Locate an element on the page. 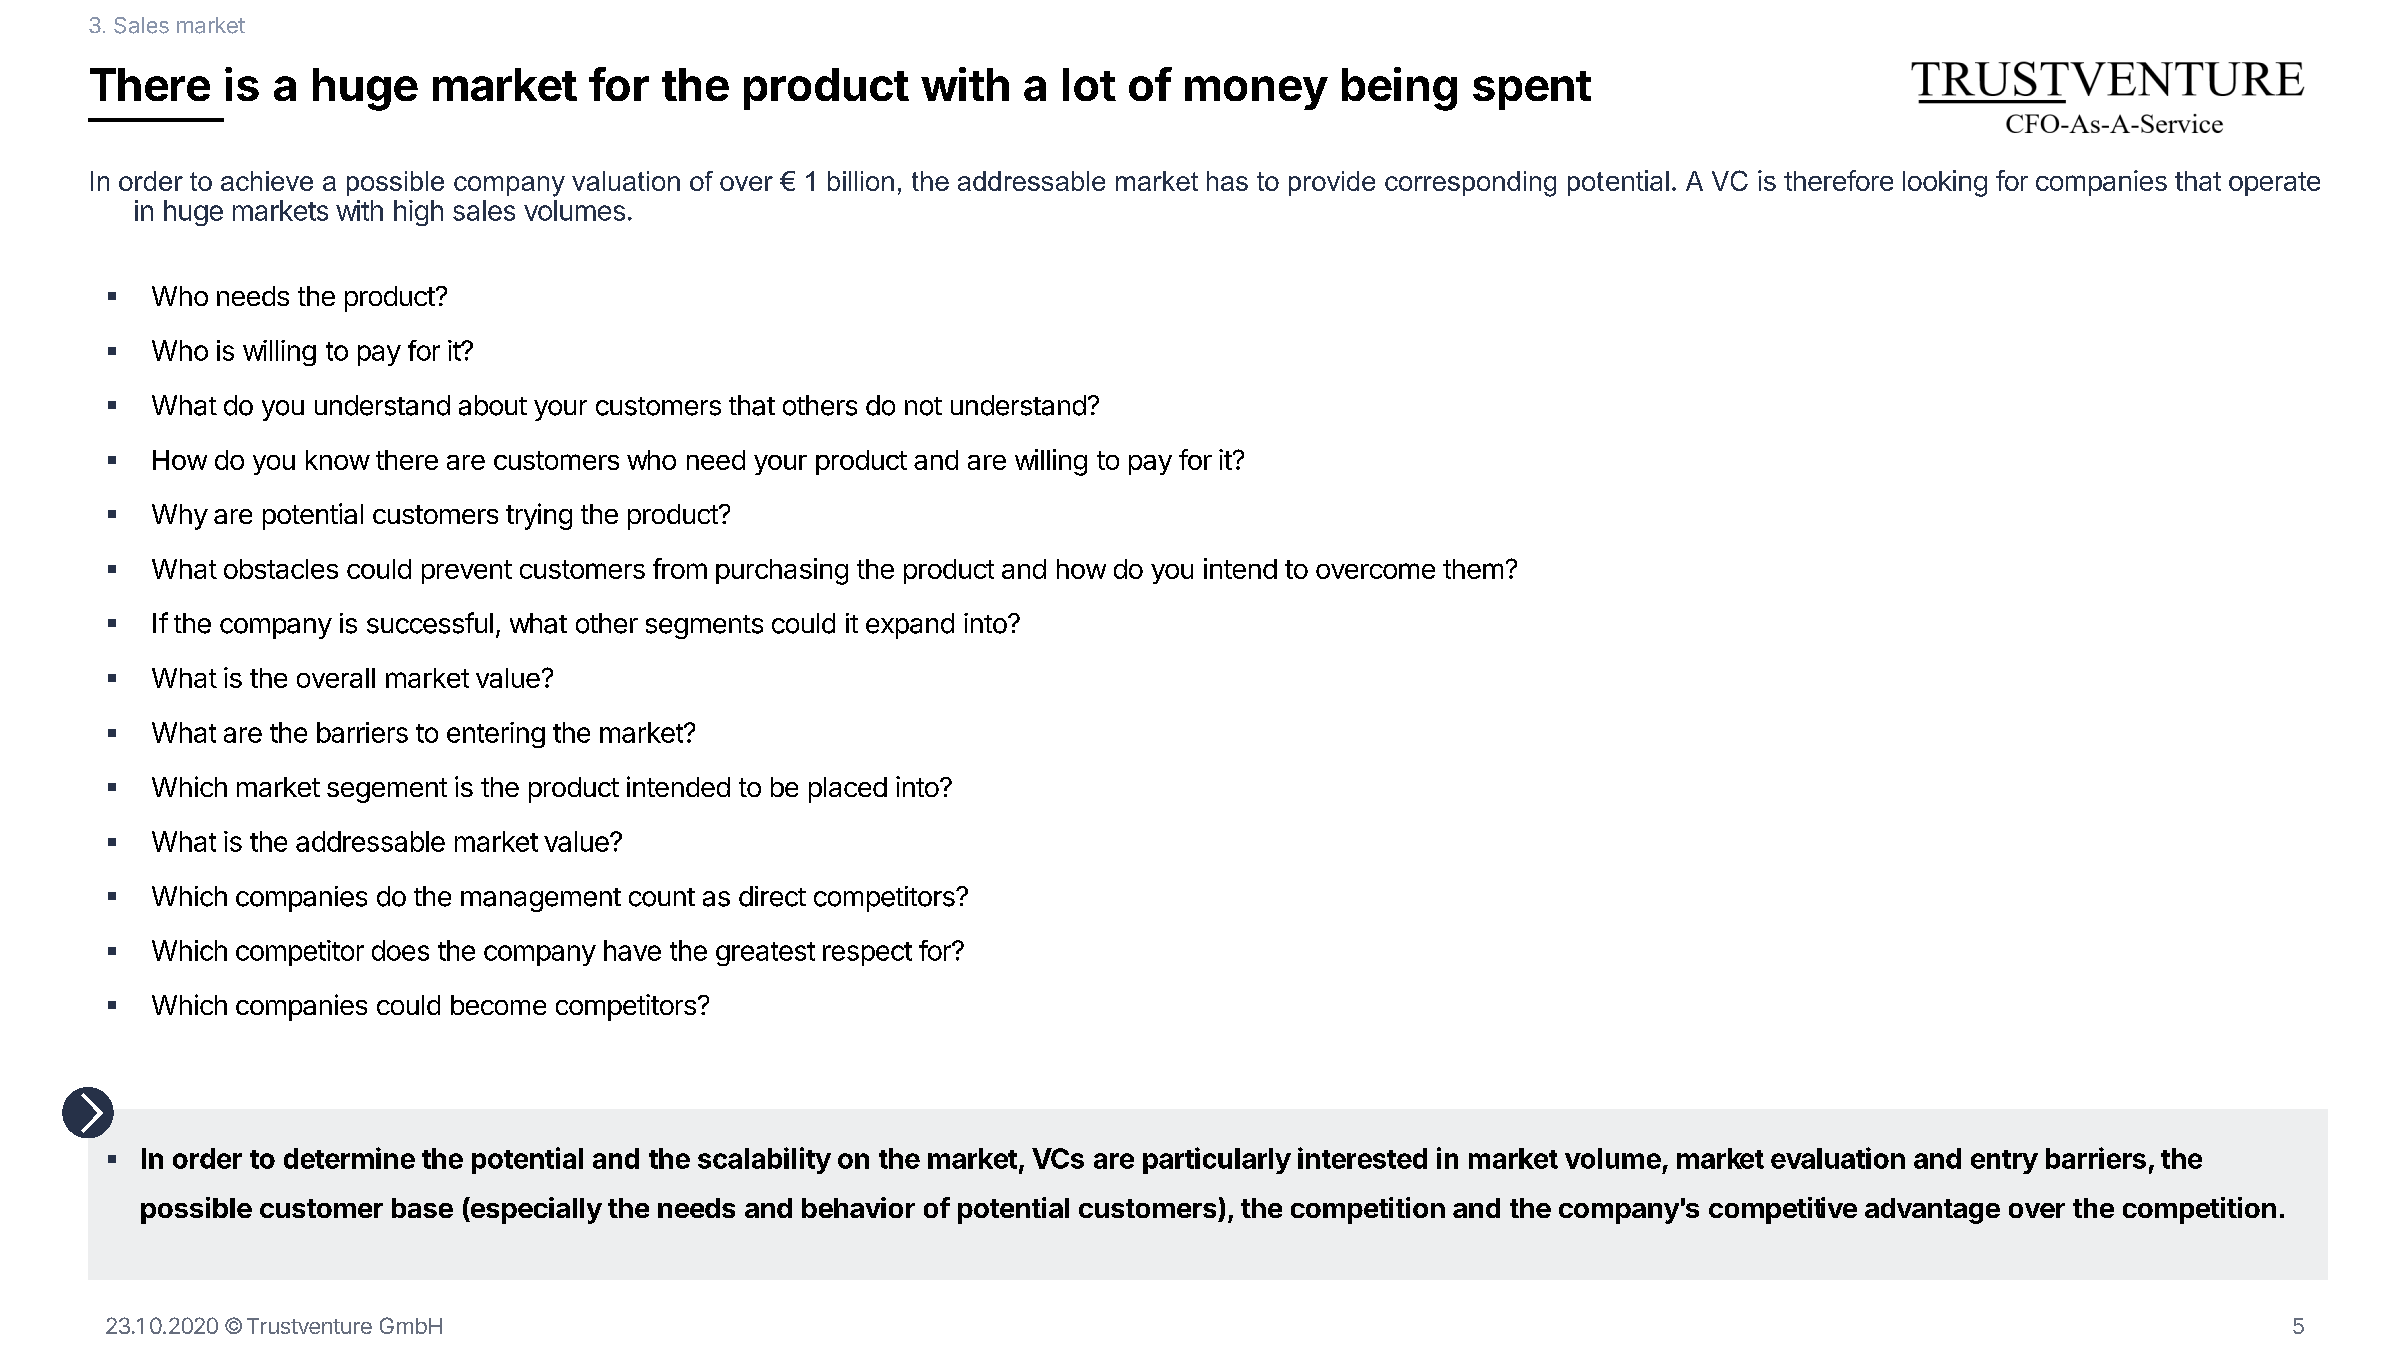 The image size is (2393, 1346). particularly is located at coordinates (1217, 1160).
